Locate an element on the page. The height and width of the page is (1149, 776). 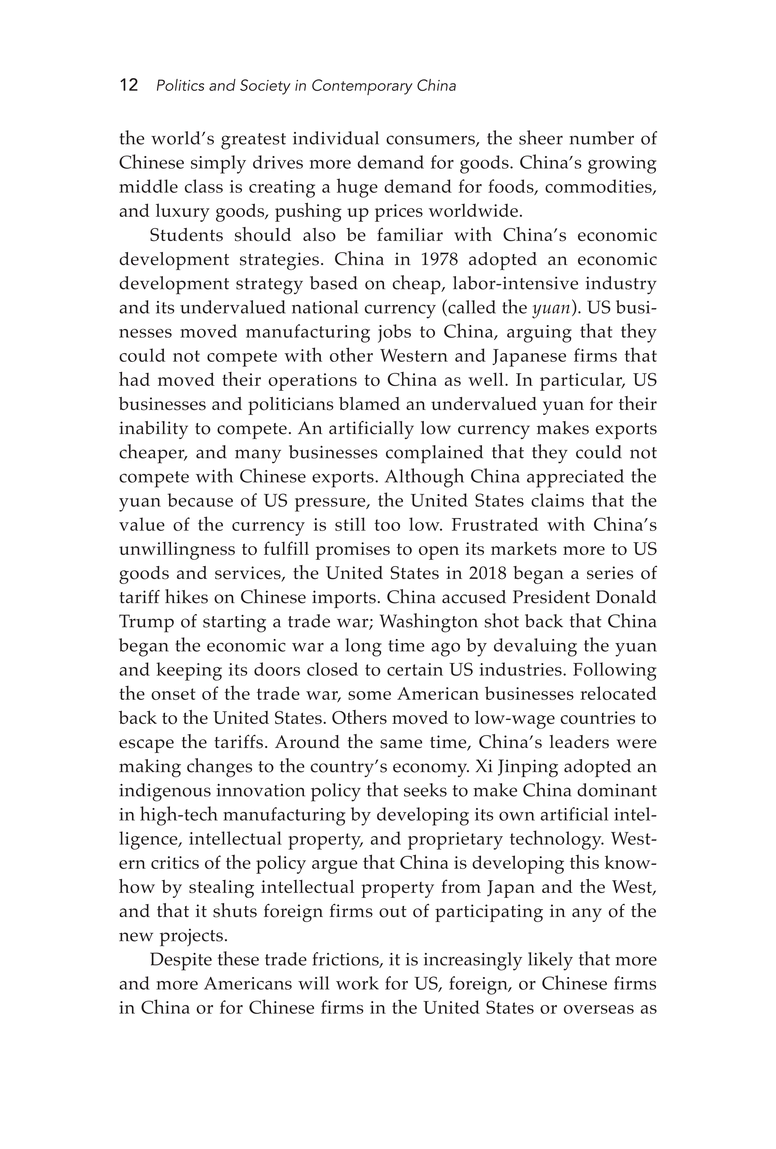
Politics is located at coordinates (180, 85).
